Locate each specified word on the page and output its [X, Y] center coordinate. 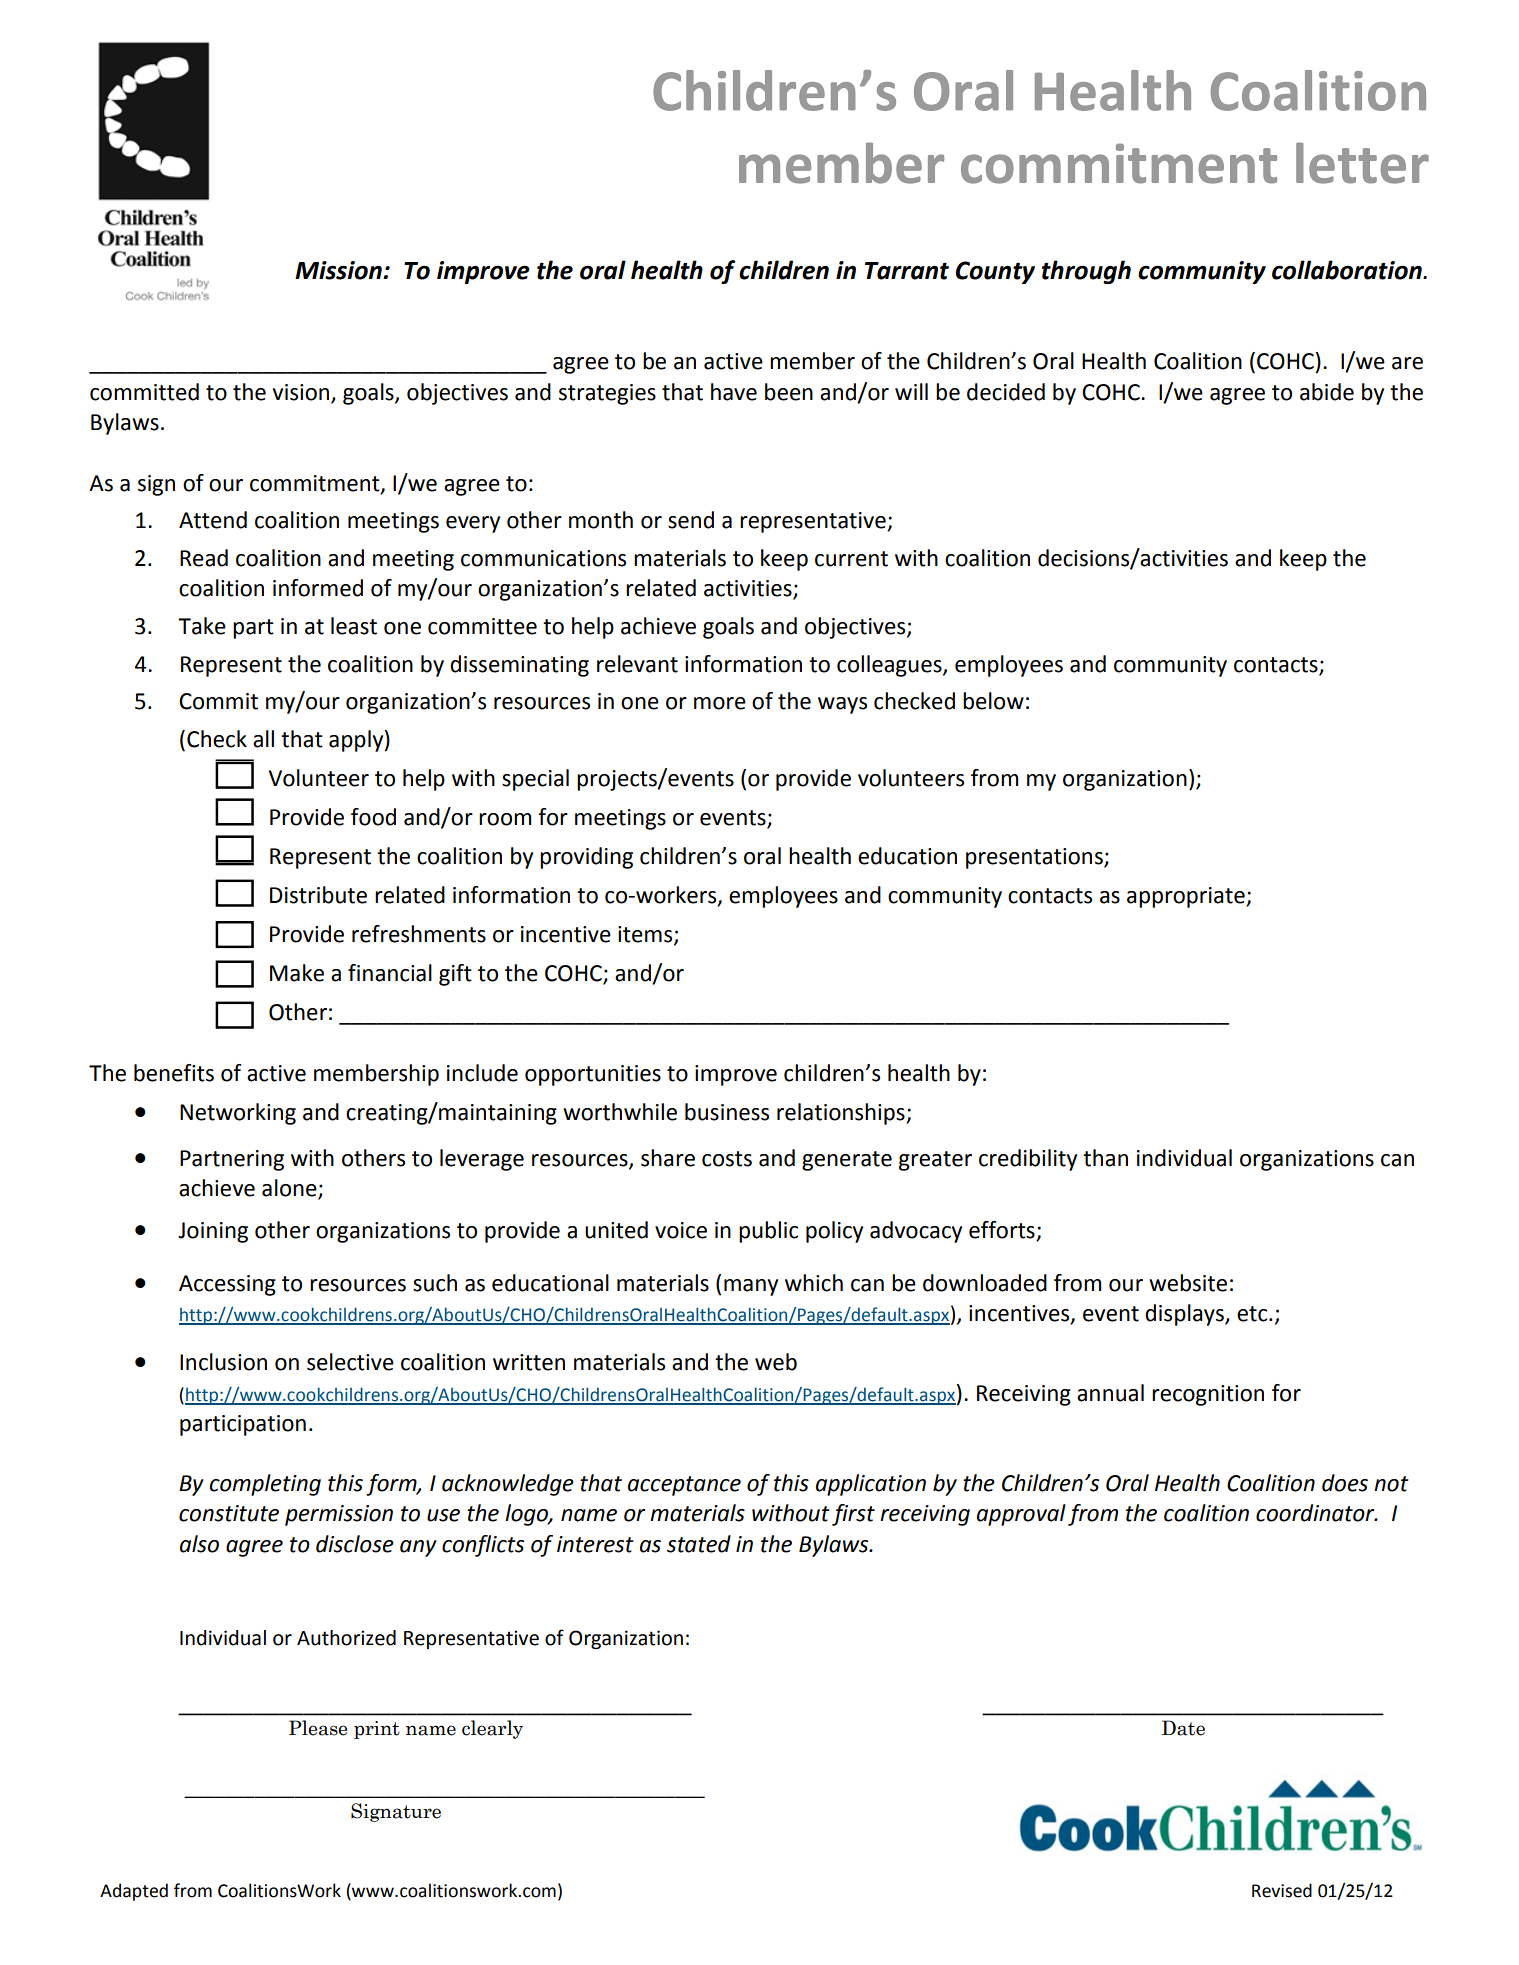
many [751, 1287]
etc [1253, 1314]
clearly [492, 1729]
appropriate [1187, 897]
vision [301, 392]
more [720, 703]
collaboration [1348, 270]
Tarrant [907, 271]
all [263, 739]
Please [318, 1728]
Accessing [227, 1285]
